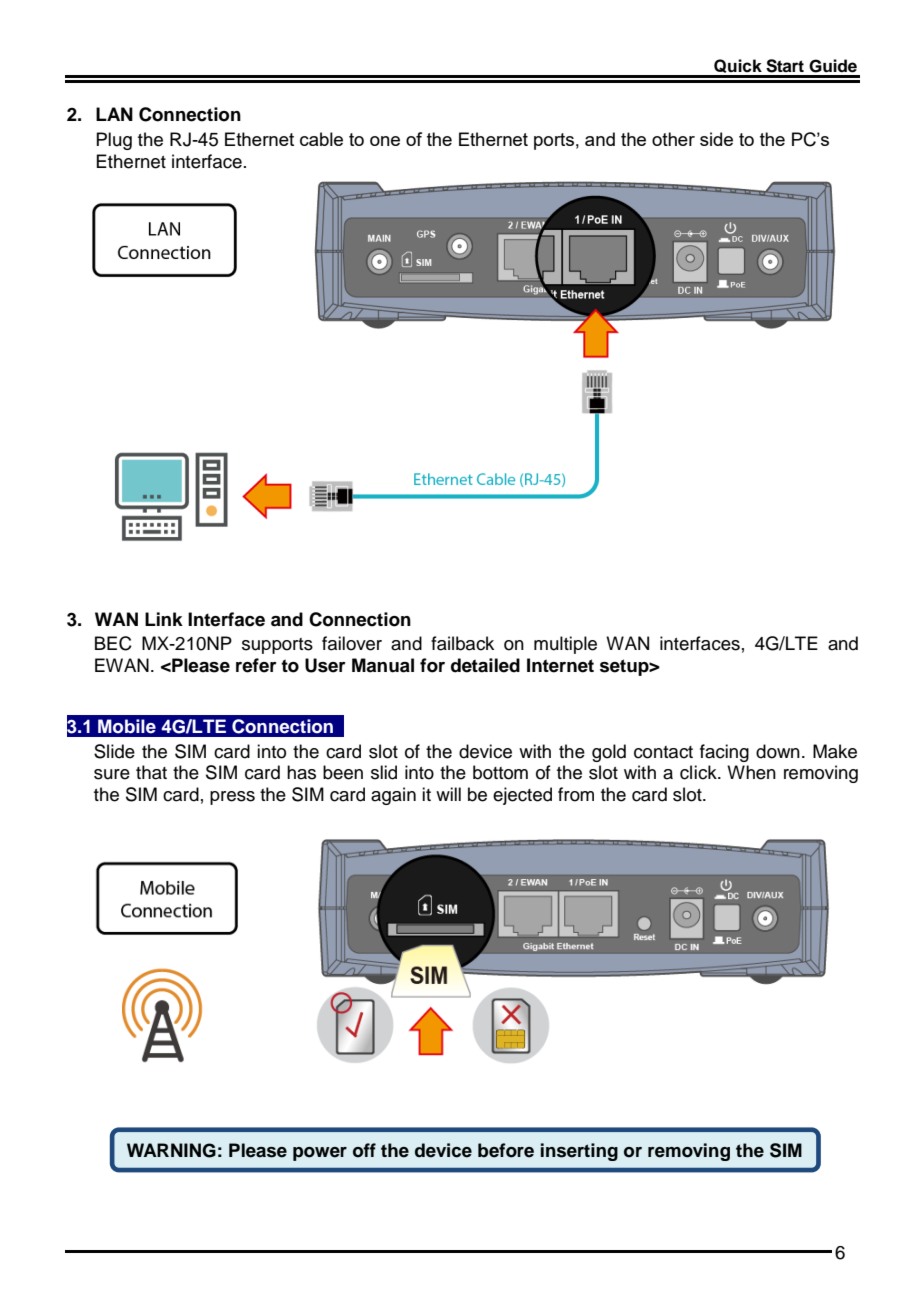 This screenshot has width=924, height=1307. I want to click on WARNING, so click(171, 1150).
